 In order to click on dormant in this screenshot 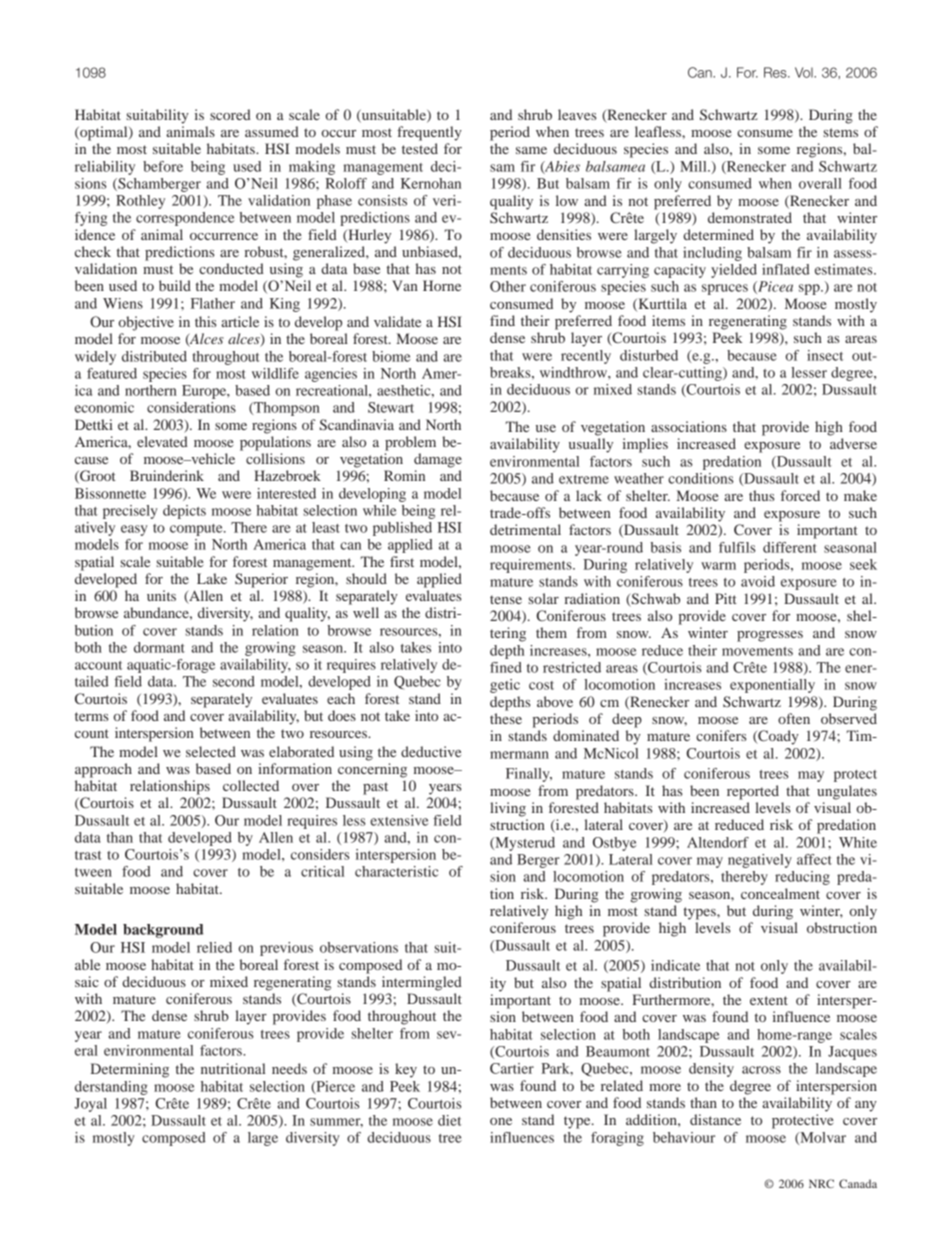, I will do `click(159, 647)`.
